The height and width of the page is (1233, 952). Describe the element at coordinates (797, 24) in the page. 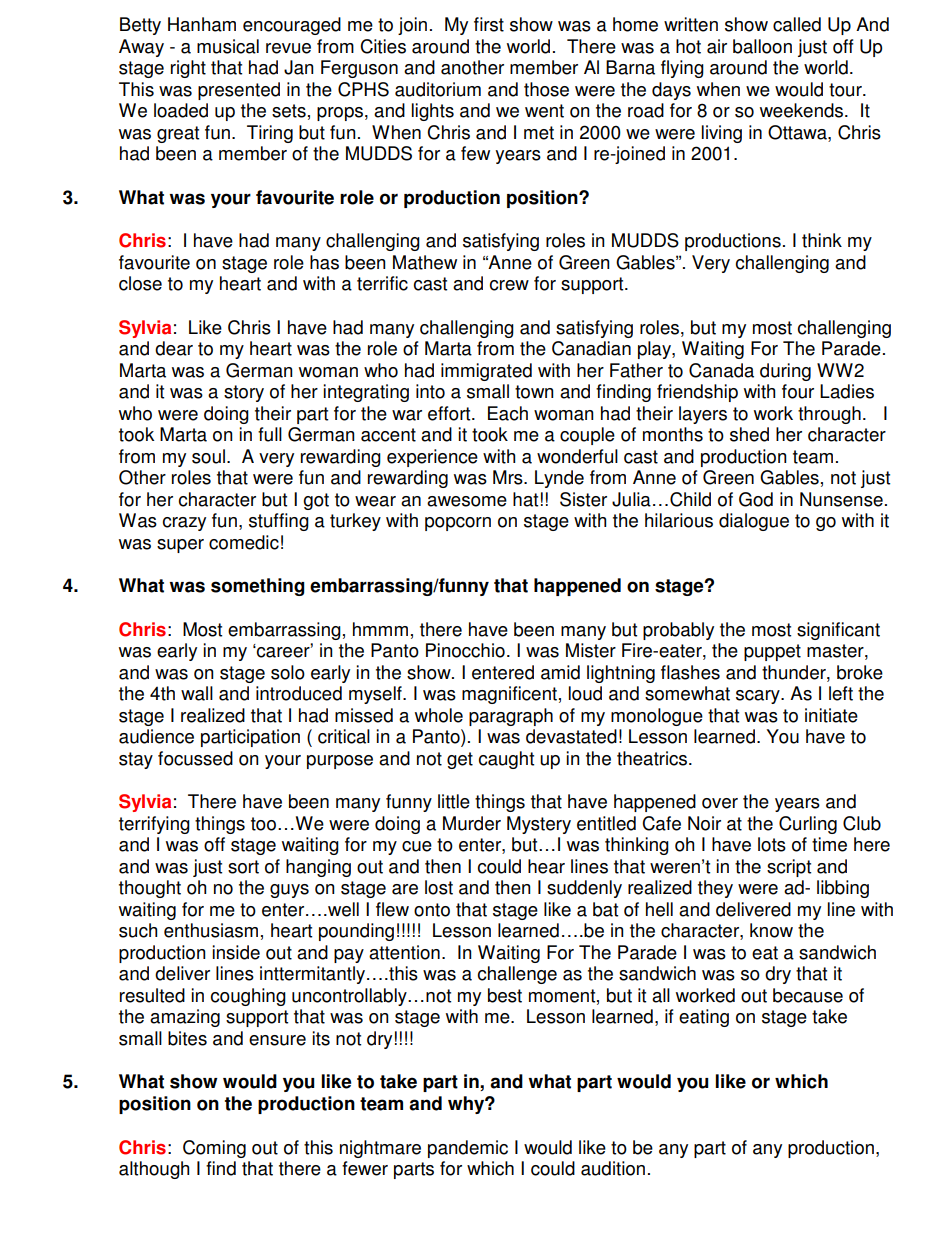

I see `called` at that location.
